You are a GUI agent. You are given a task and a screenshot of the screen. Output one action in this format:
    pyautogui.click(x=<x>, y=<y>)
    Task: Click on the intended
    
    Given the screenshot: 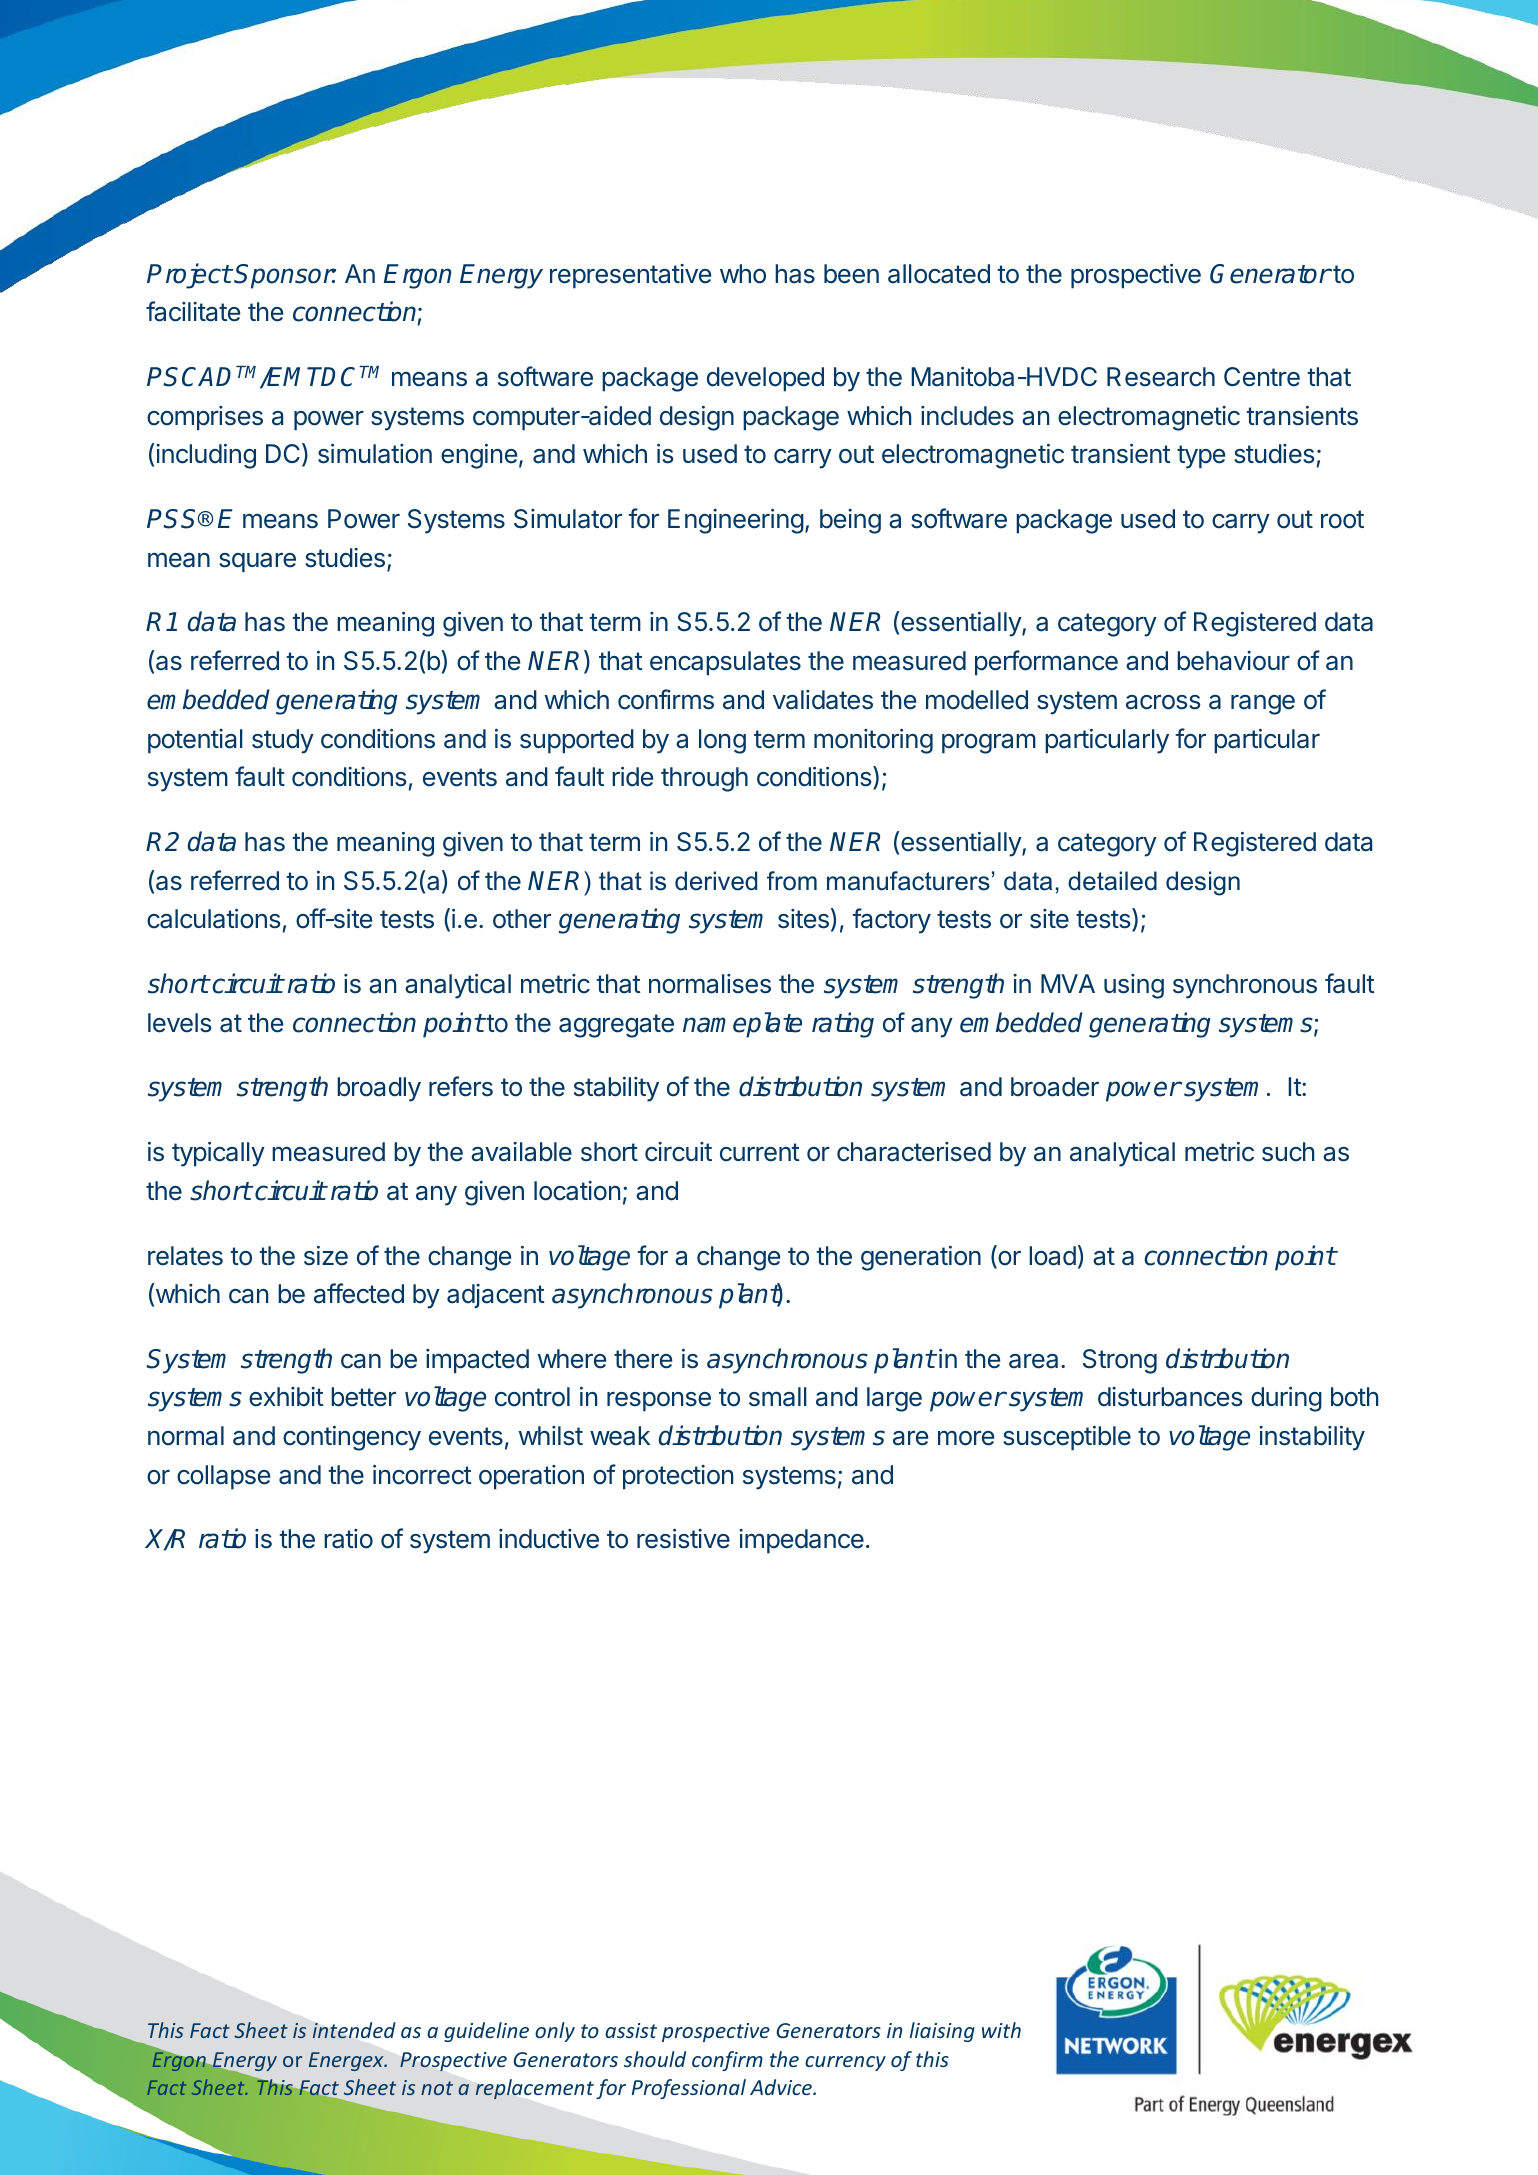 What is the action you would take?
    pyautogui.click(x=354, y=2030)
